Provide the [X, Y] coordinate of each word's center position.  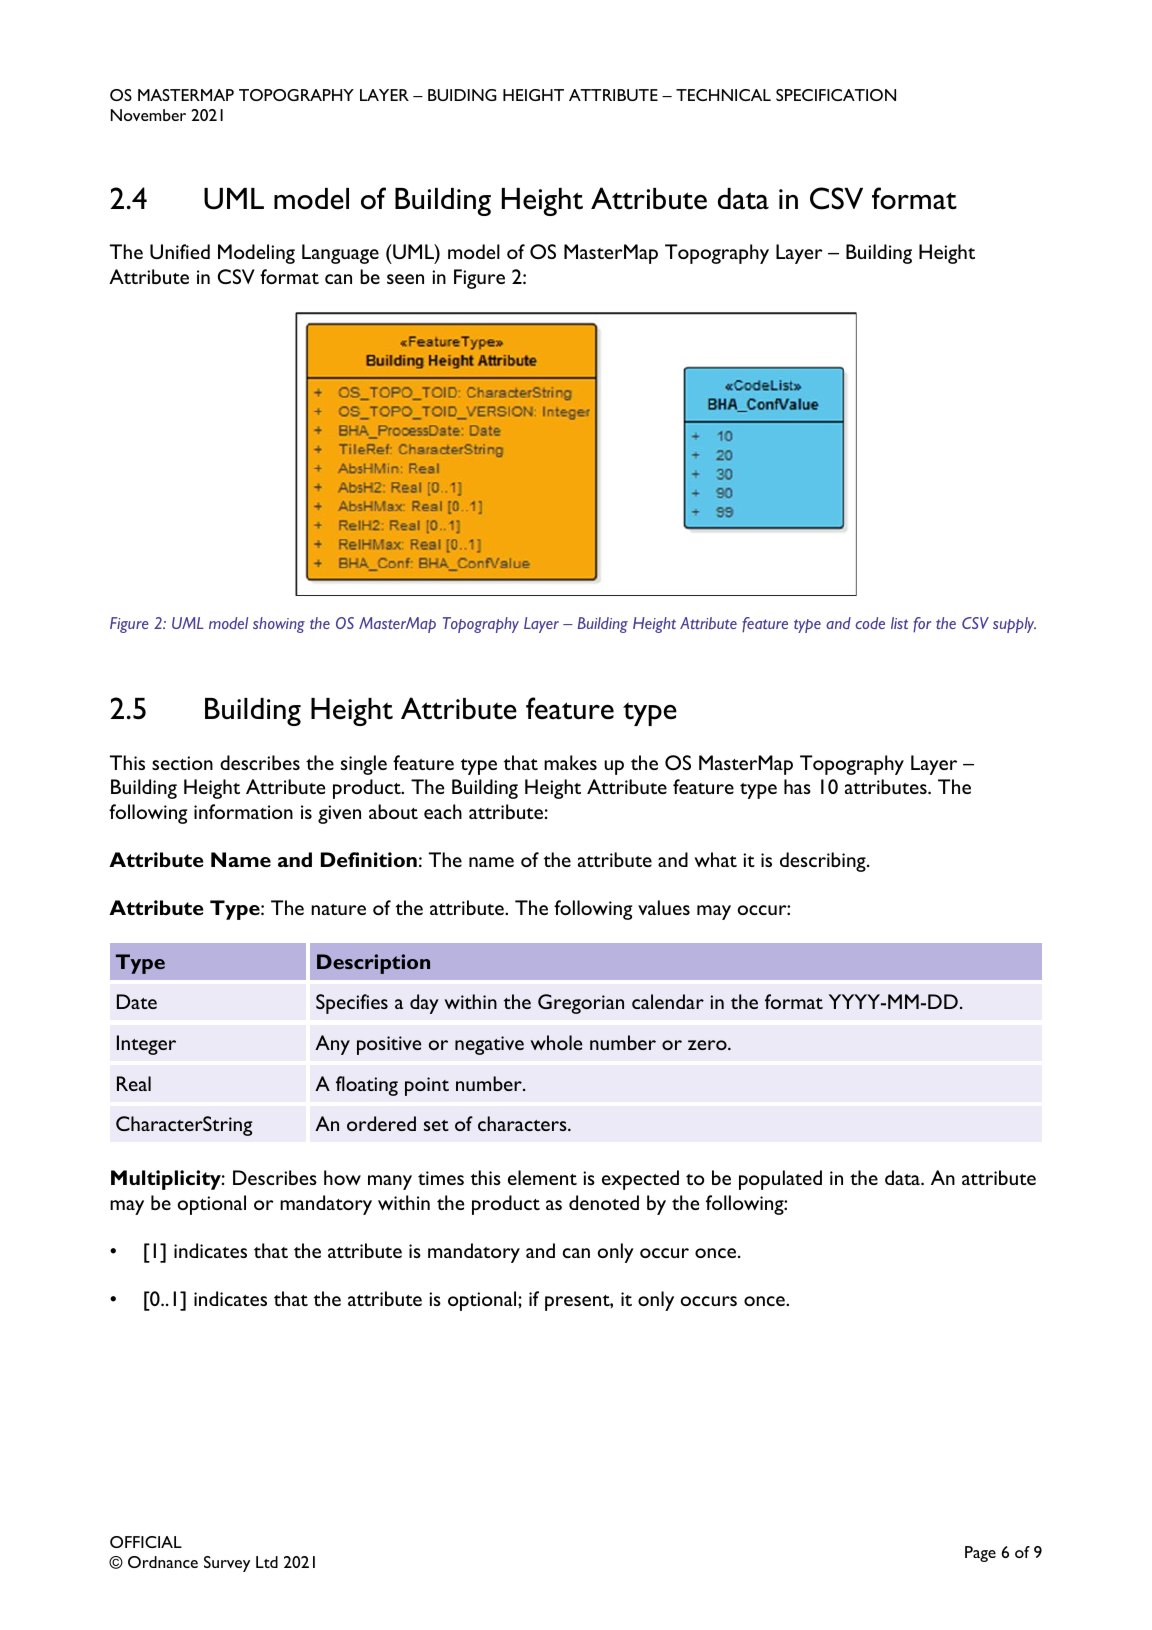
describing [824, 862]
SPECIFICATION [836, 95]
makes [570, 762]
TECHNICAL [723, 95]
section [182, 763]
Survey [227, 1564]
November [148, 115]
